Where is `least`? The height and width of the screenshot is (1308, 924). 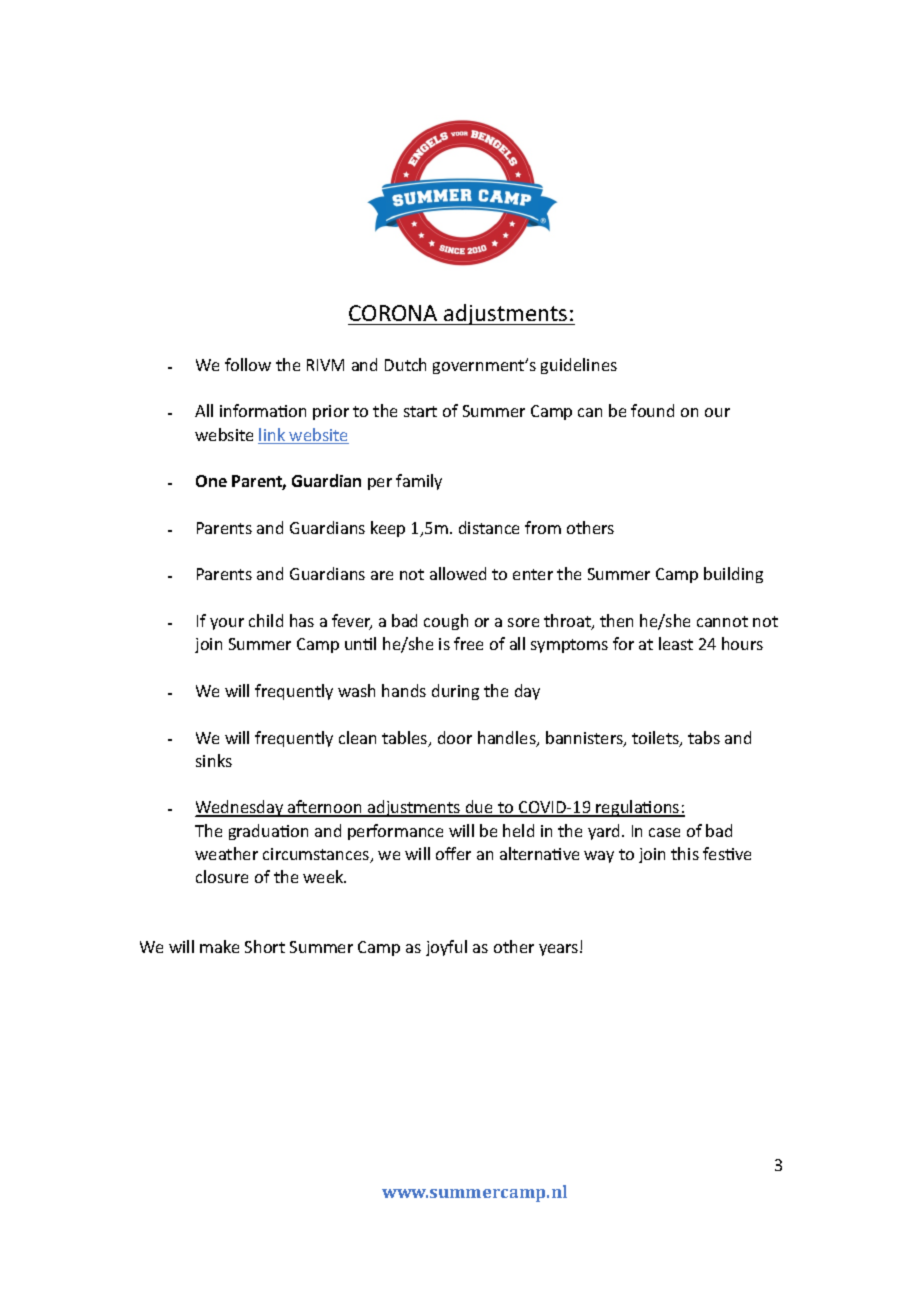 least is located at coordinates (676, 643).
